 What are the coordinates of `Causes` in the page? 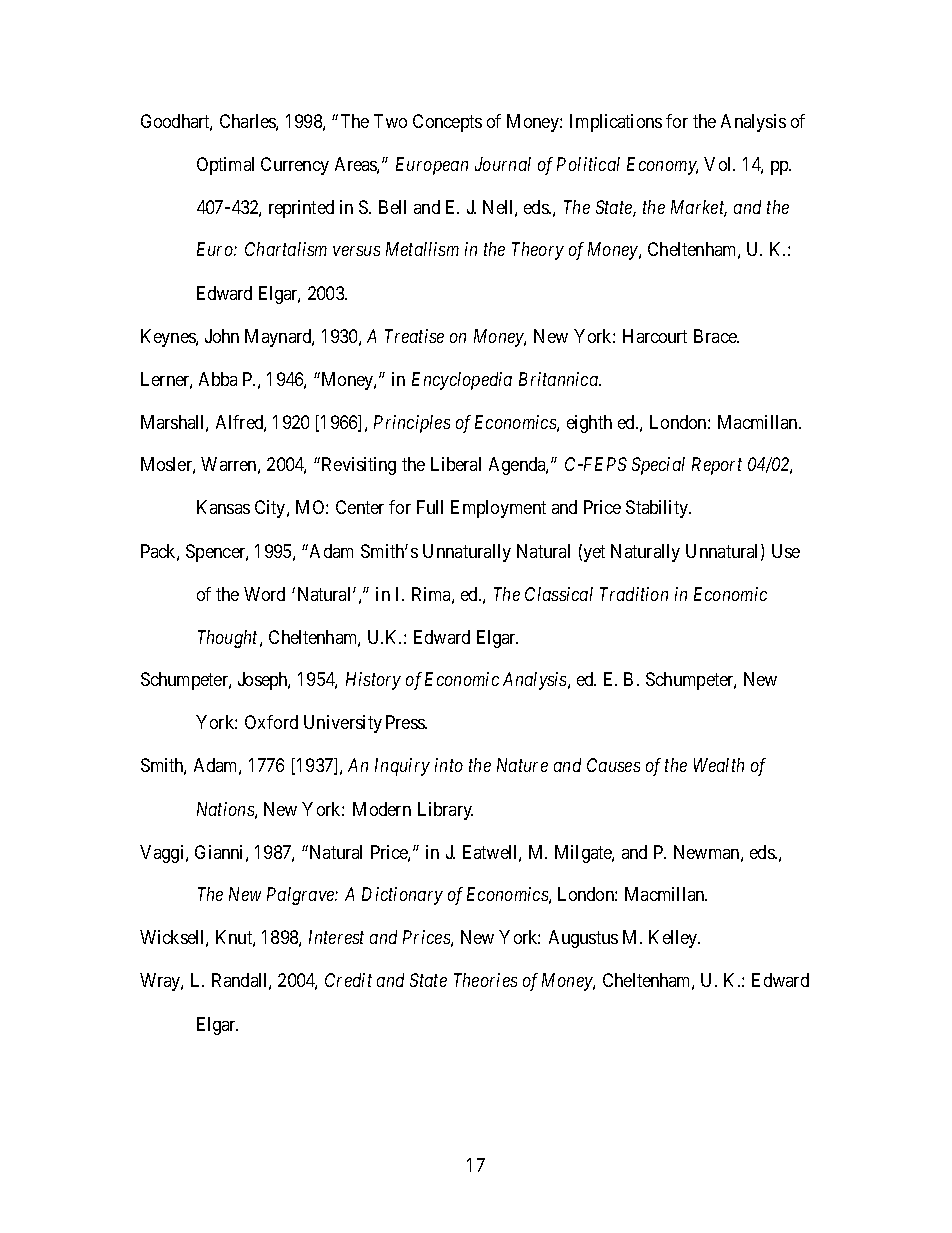 It's located at (613, 765).
